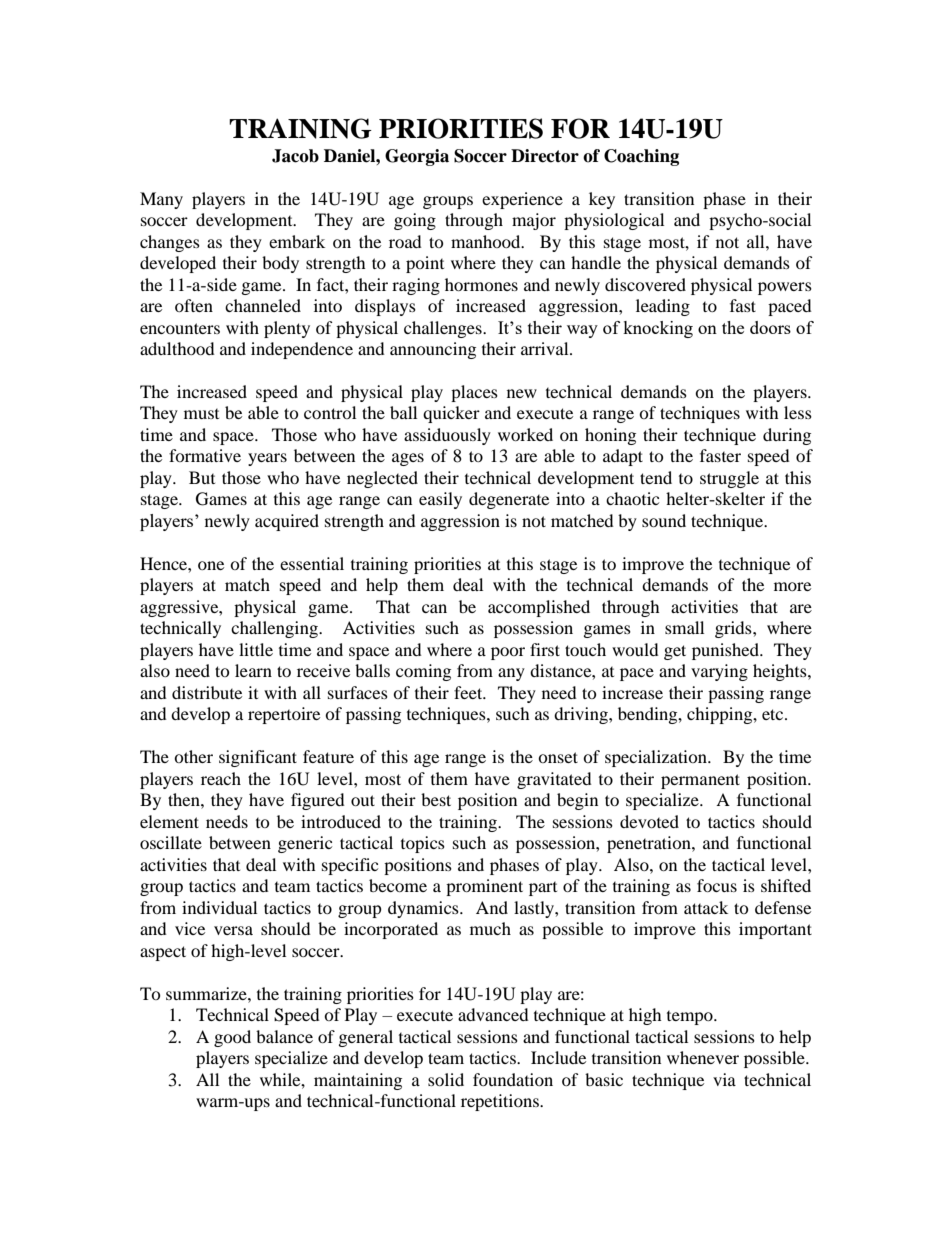 This screenshot has height=1233, width=952. Describe the element at coordinates (787, 436) in the screenshot. I see `during` at that location.
